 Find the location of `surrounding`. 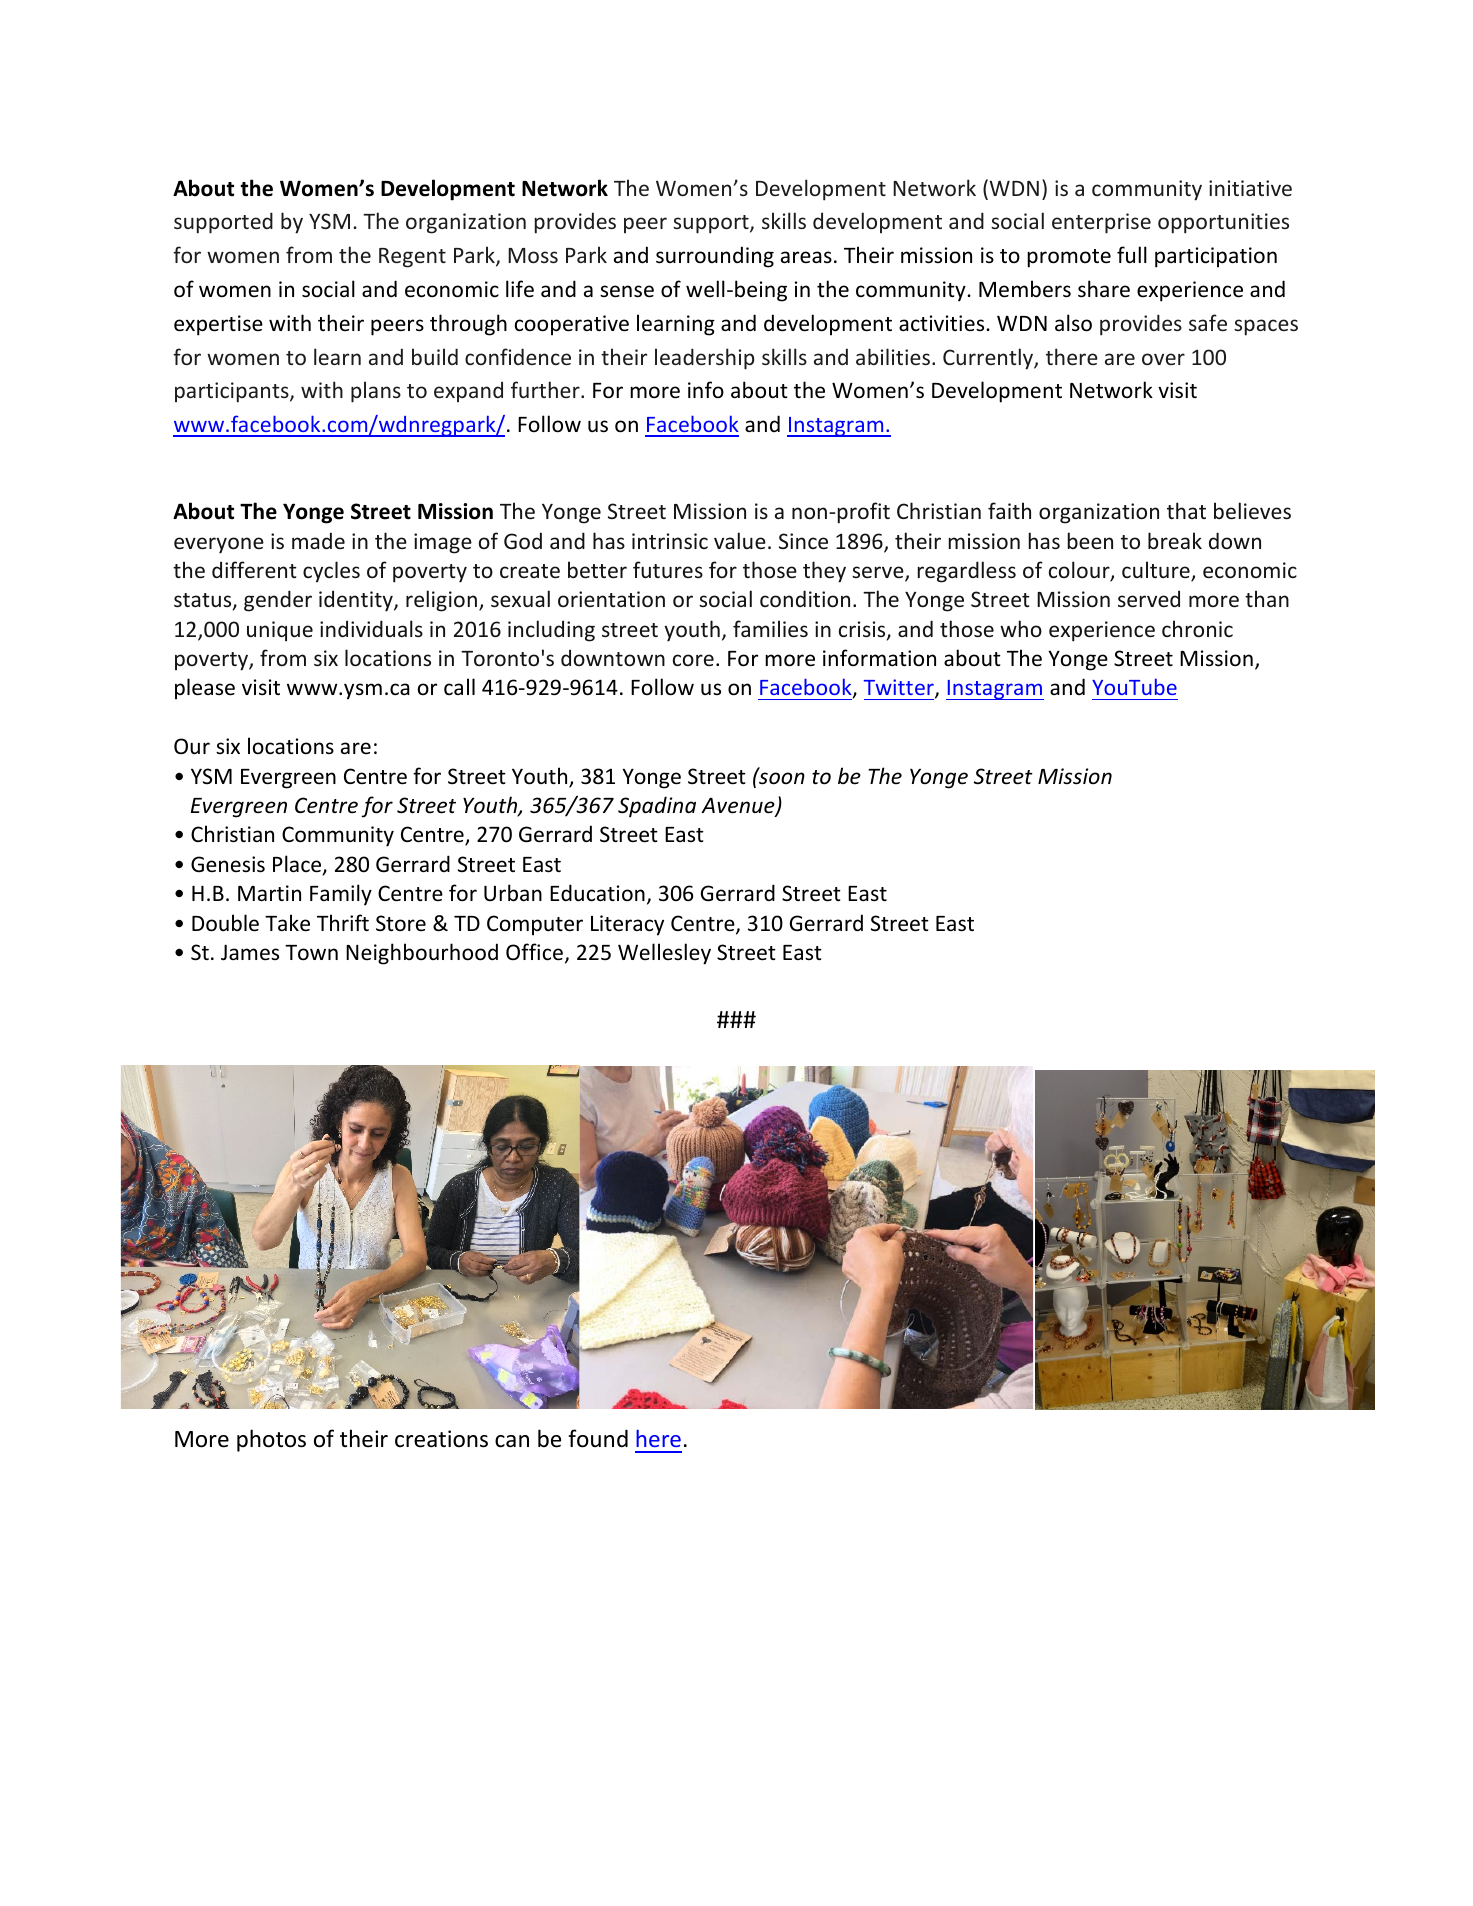

surrounding is located at coordinates (715, 257).
